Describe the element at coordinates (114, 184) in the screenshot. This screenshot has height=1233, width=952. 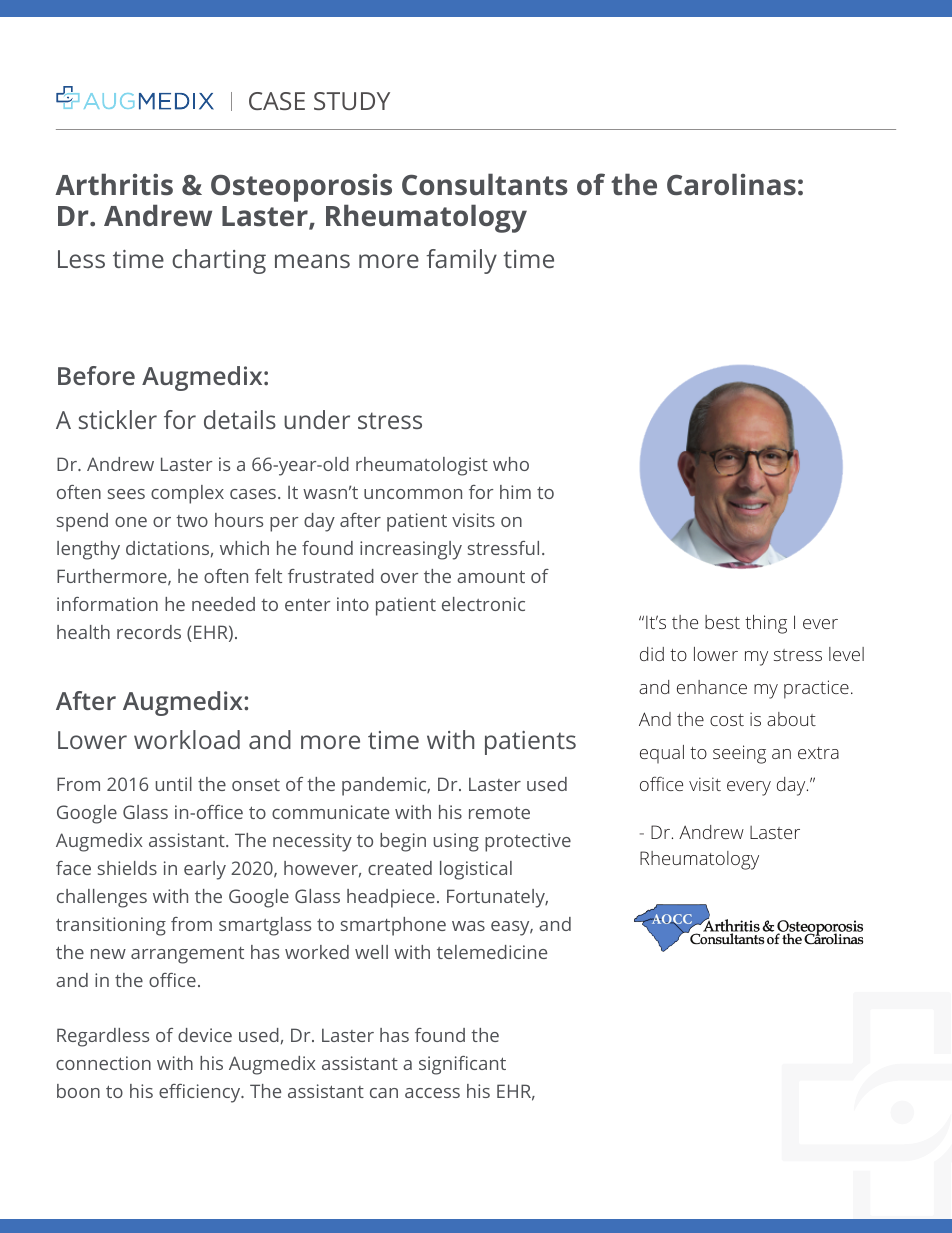
I see `Arthritis` at that location.
